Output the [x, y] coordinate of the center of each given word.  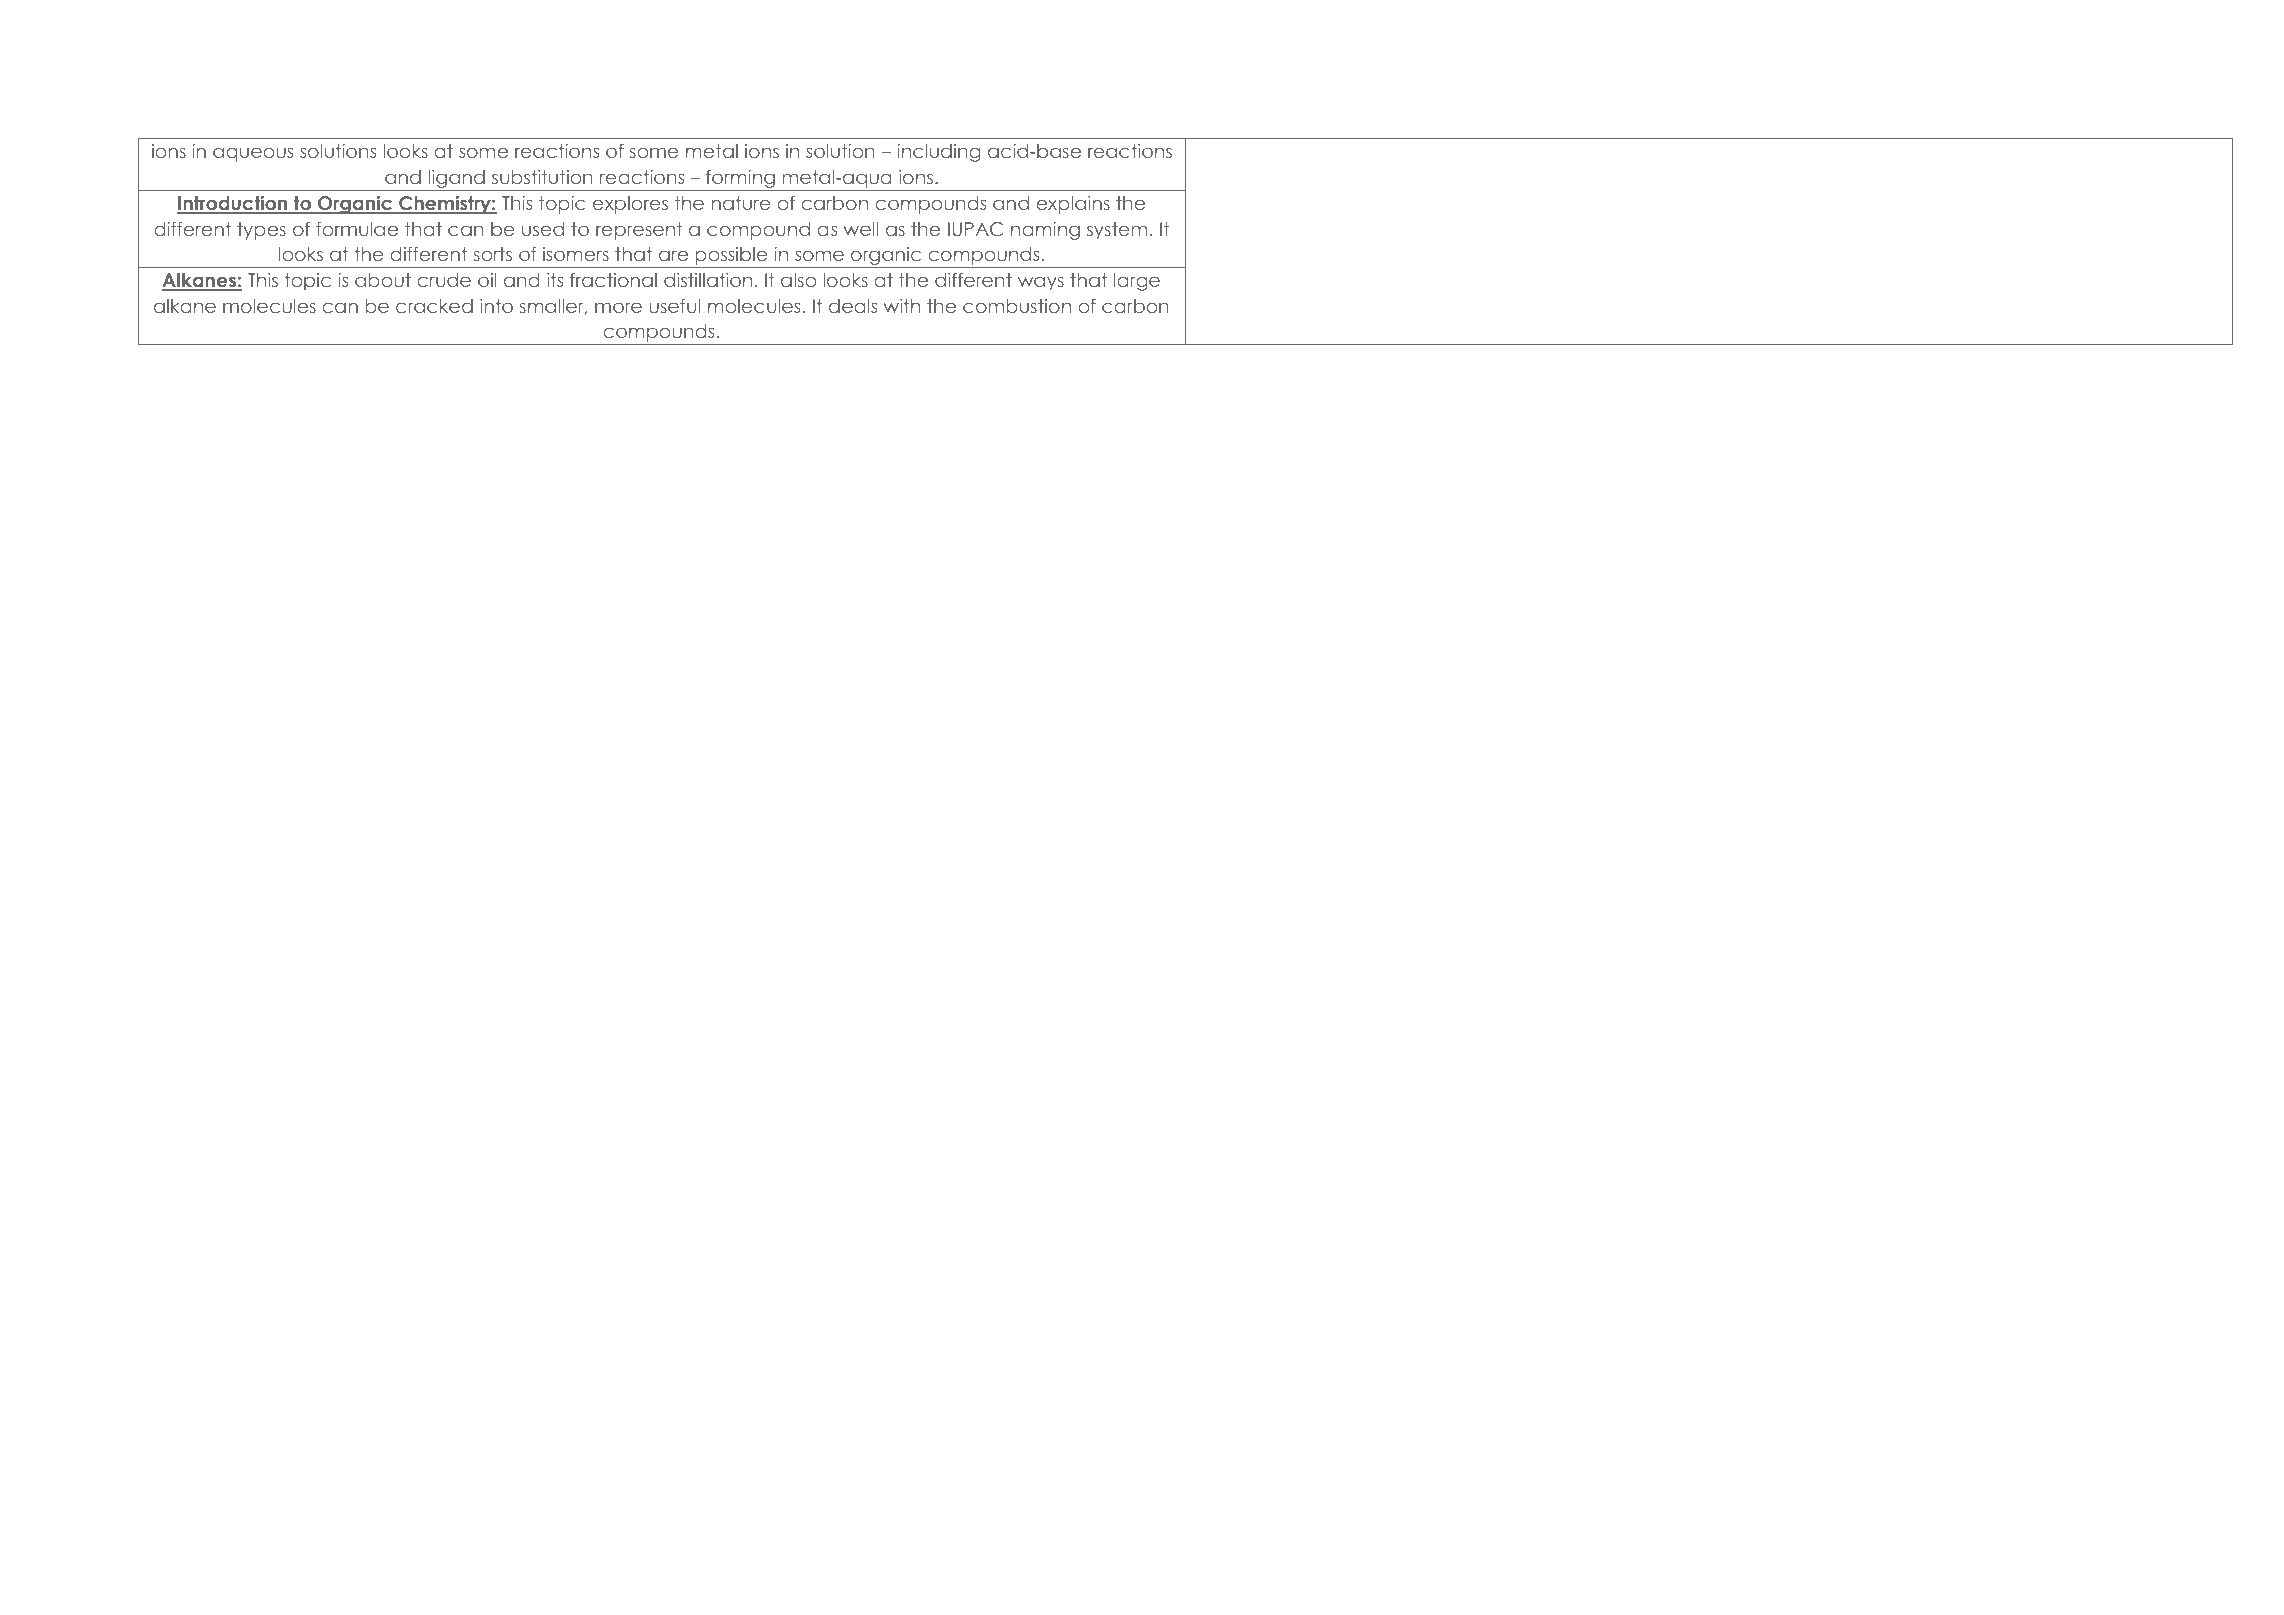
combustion [1017, 306]
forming [740, 178]
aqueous [253, 154]
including [938, 153]
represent [639, 231]
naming [1045, 231]
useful [674, 306]
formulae [357, 229]
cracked [434, 306]
